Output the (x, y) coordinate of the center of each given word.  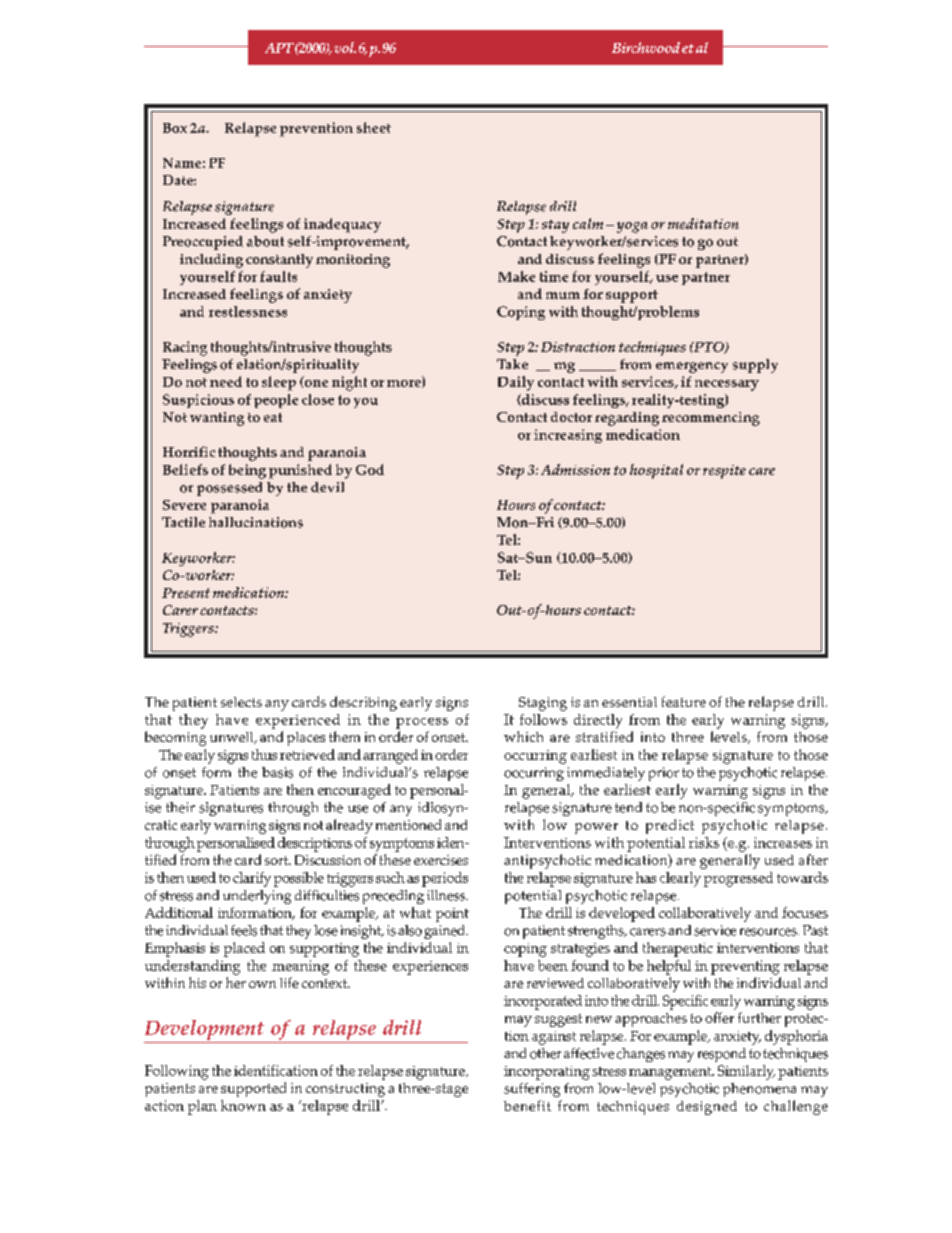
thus (264, 754)
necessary (727, 385)
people (276, 401)
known (243, 1105)
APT (279, 48)
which (523, 736)
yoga (632, 227)
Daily (516, 383)
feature (684, 701)
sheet (374, 127)
